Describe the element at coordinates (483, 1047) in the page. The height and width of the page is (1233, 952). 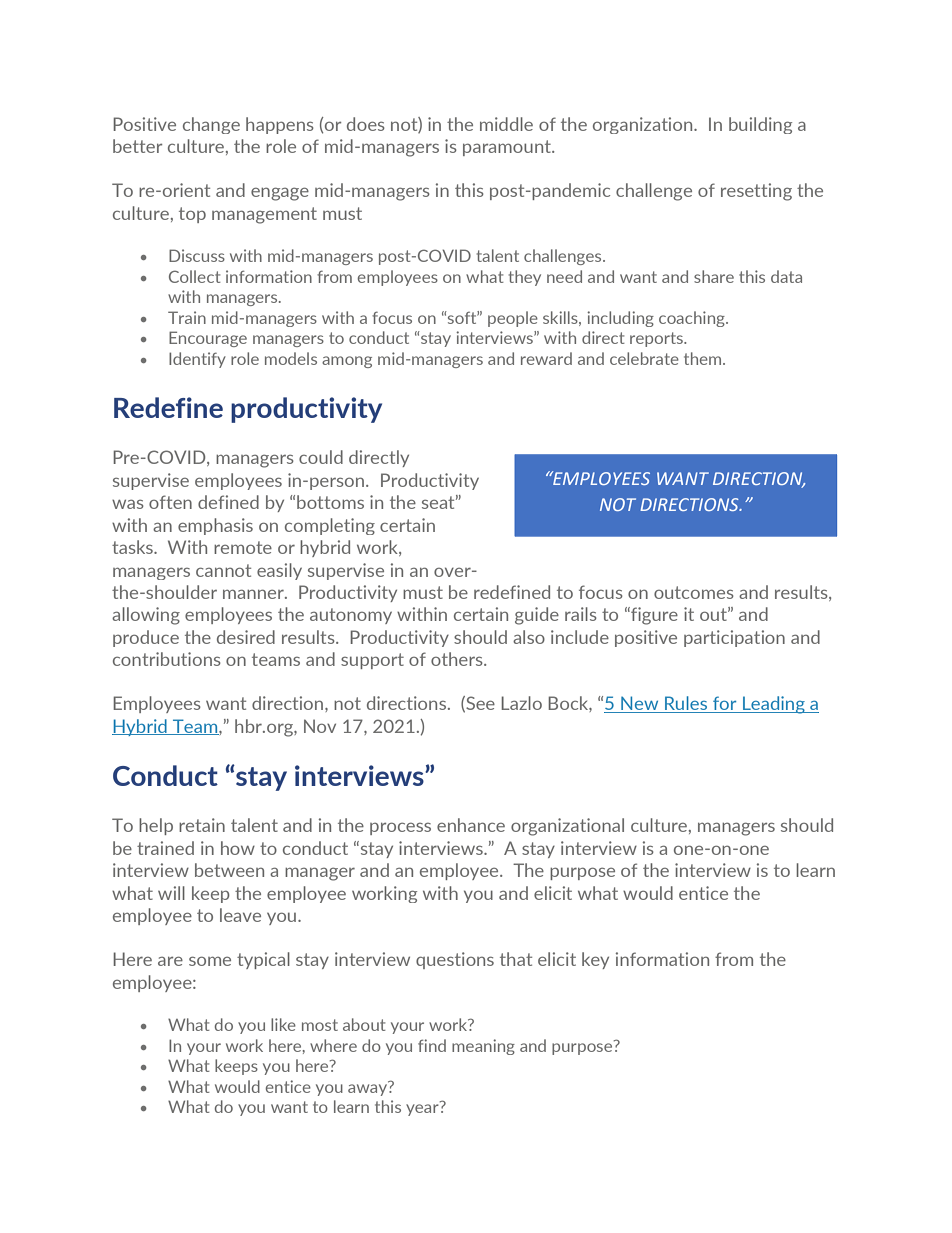
I see `meaning` at that location.
